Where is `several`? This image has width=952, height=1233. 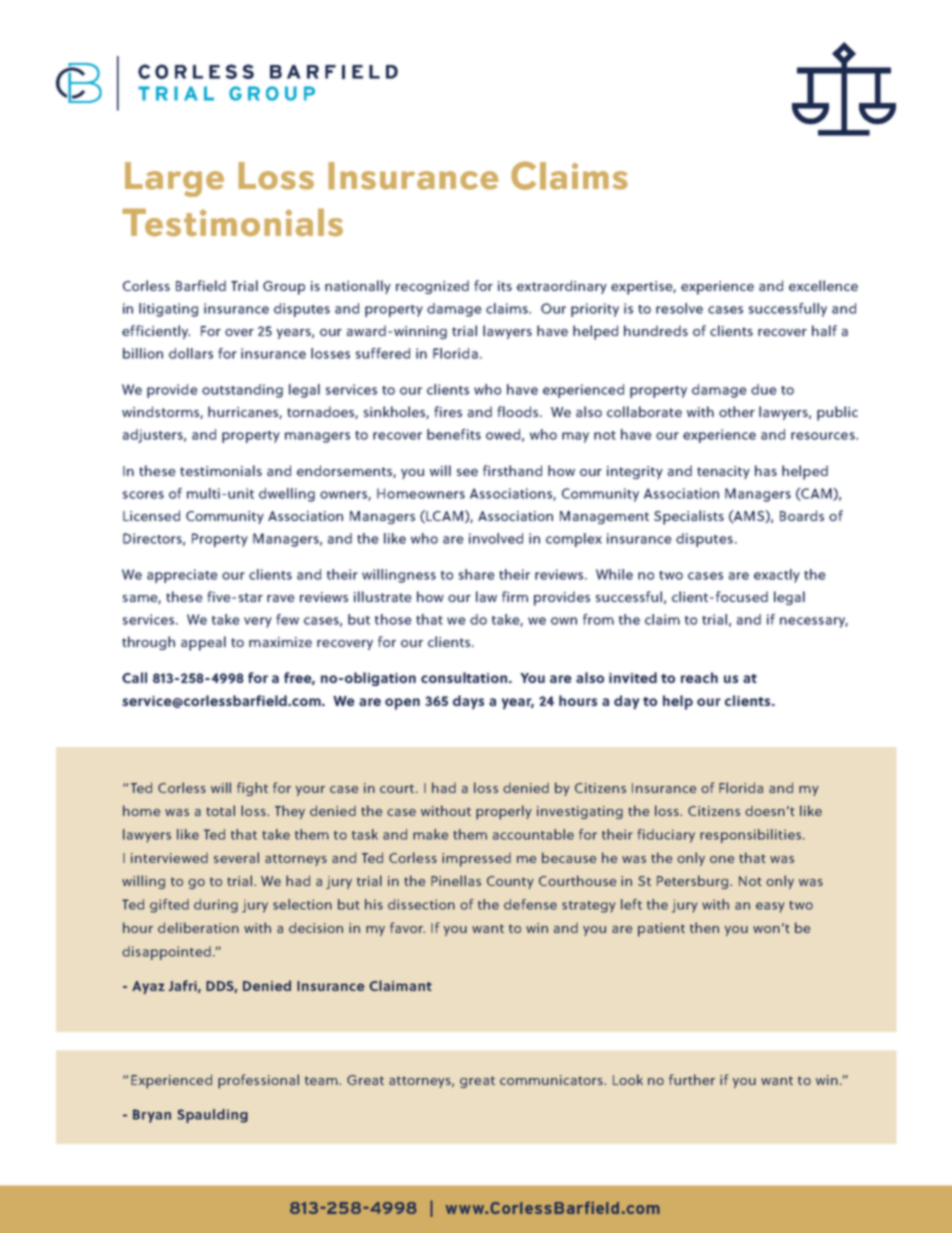
several is located at coordinates (236, 857).
